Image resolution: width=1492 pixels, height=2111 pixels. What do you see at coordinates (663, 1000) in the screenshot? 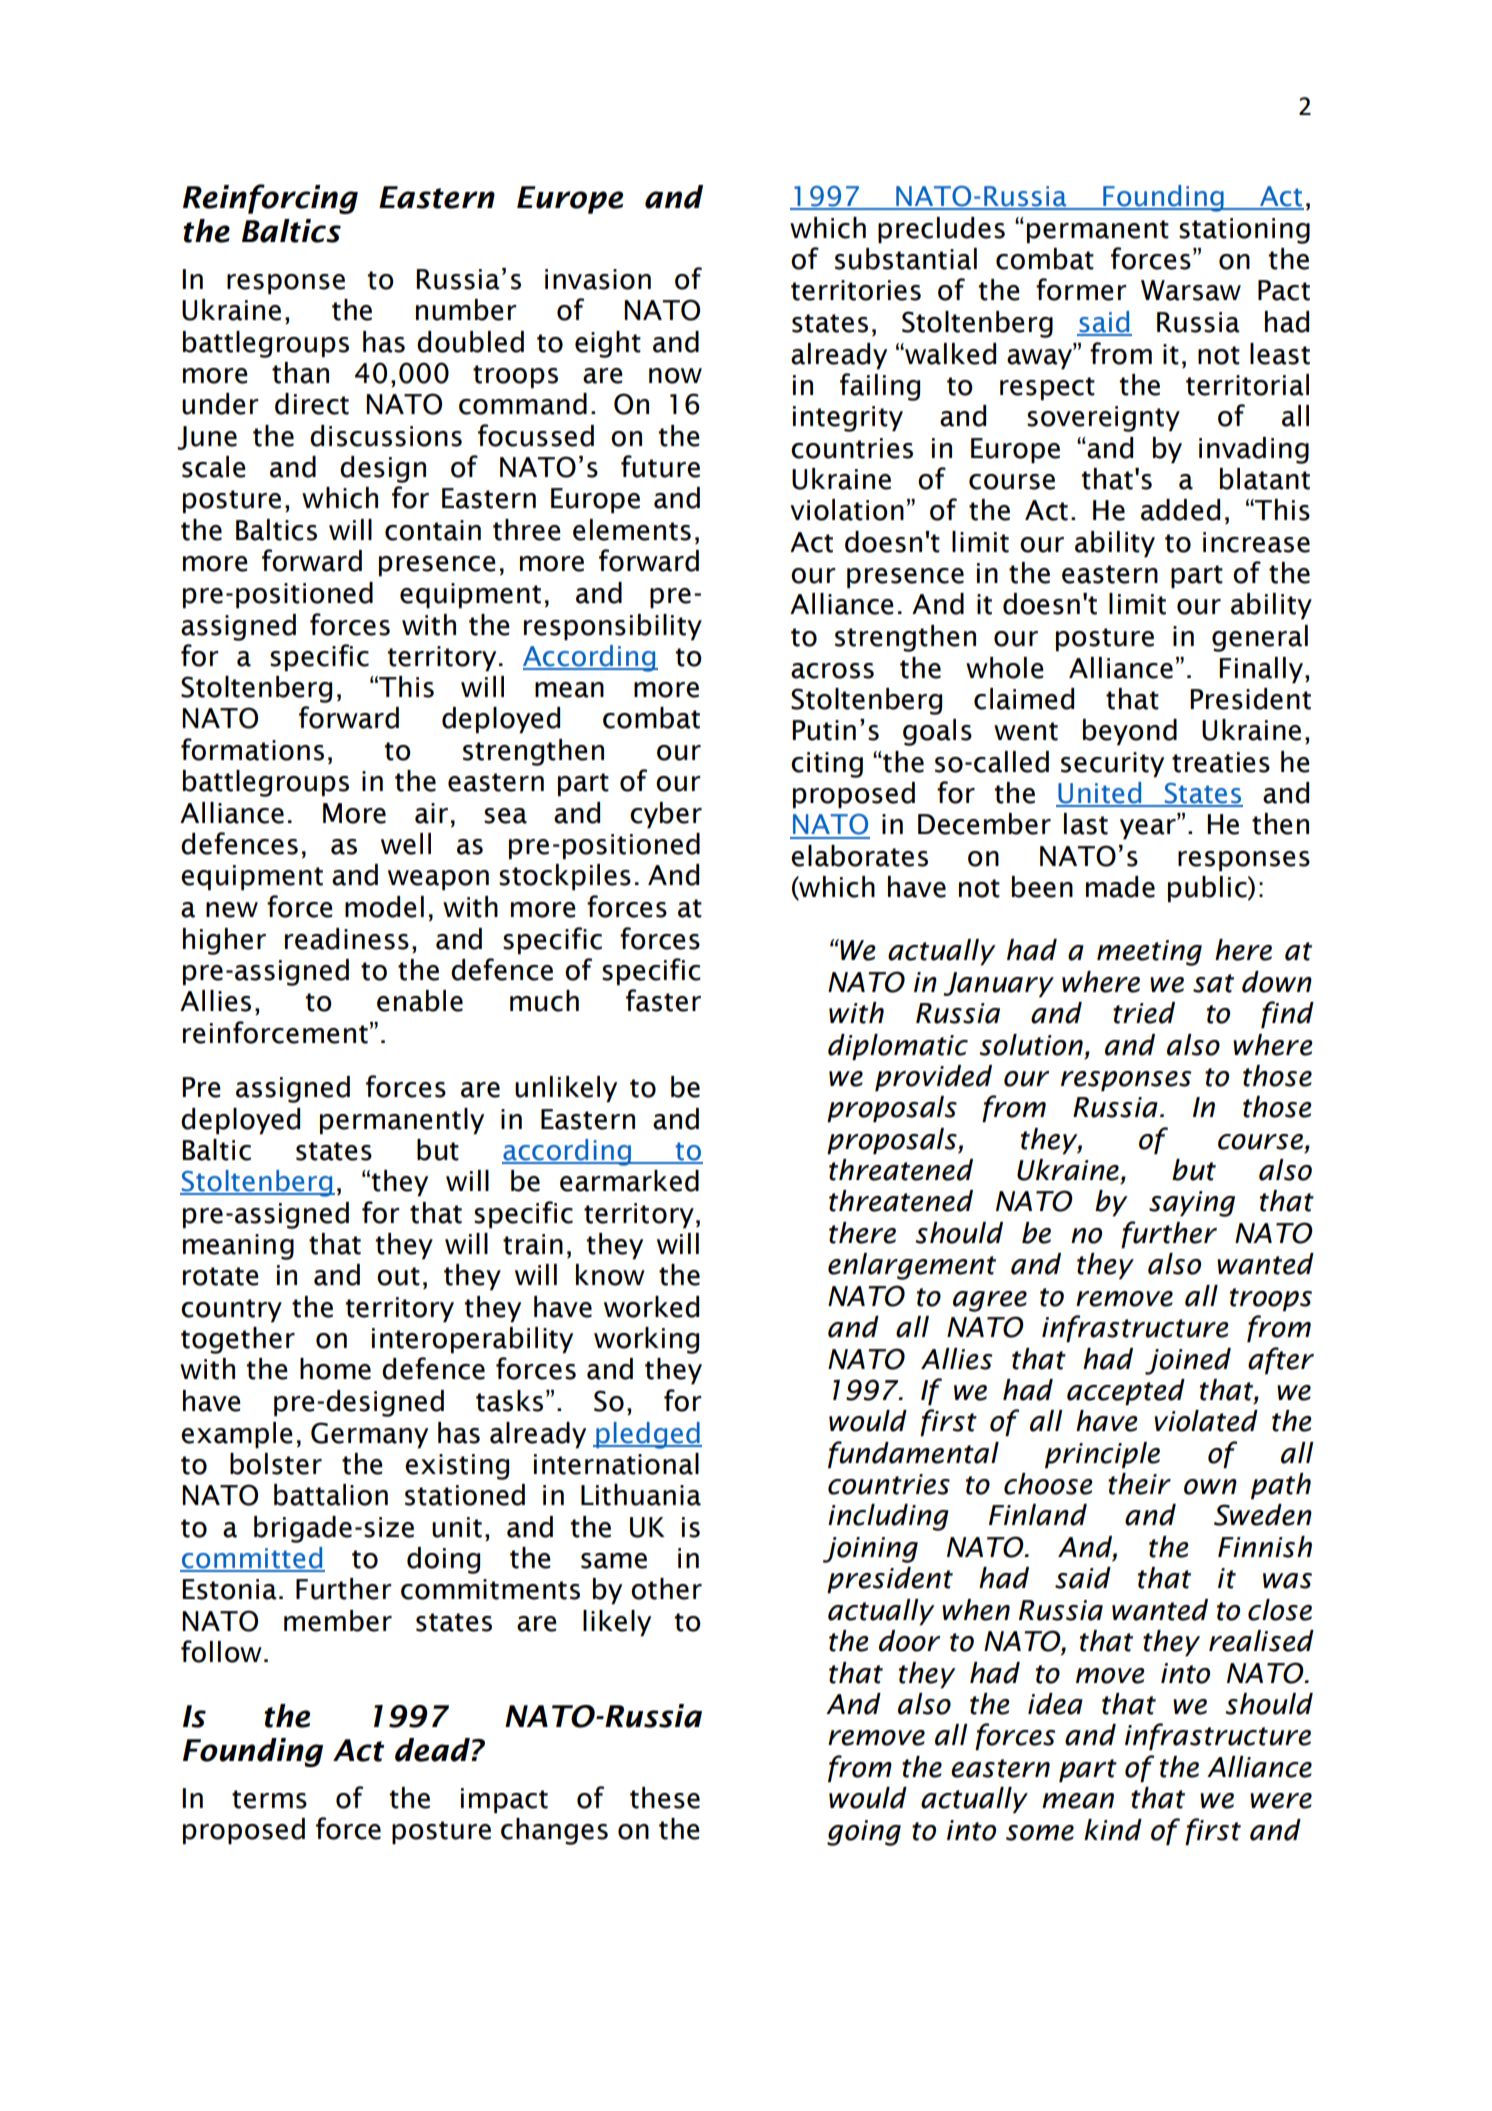
I see `faster` at bounding box center [663, 1000].
